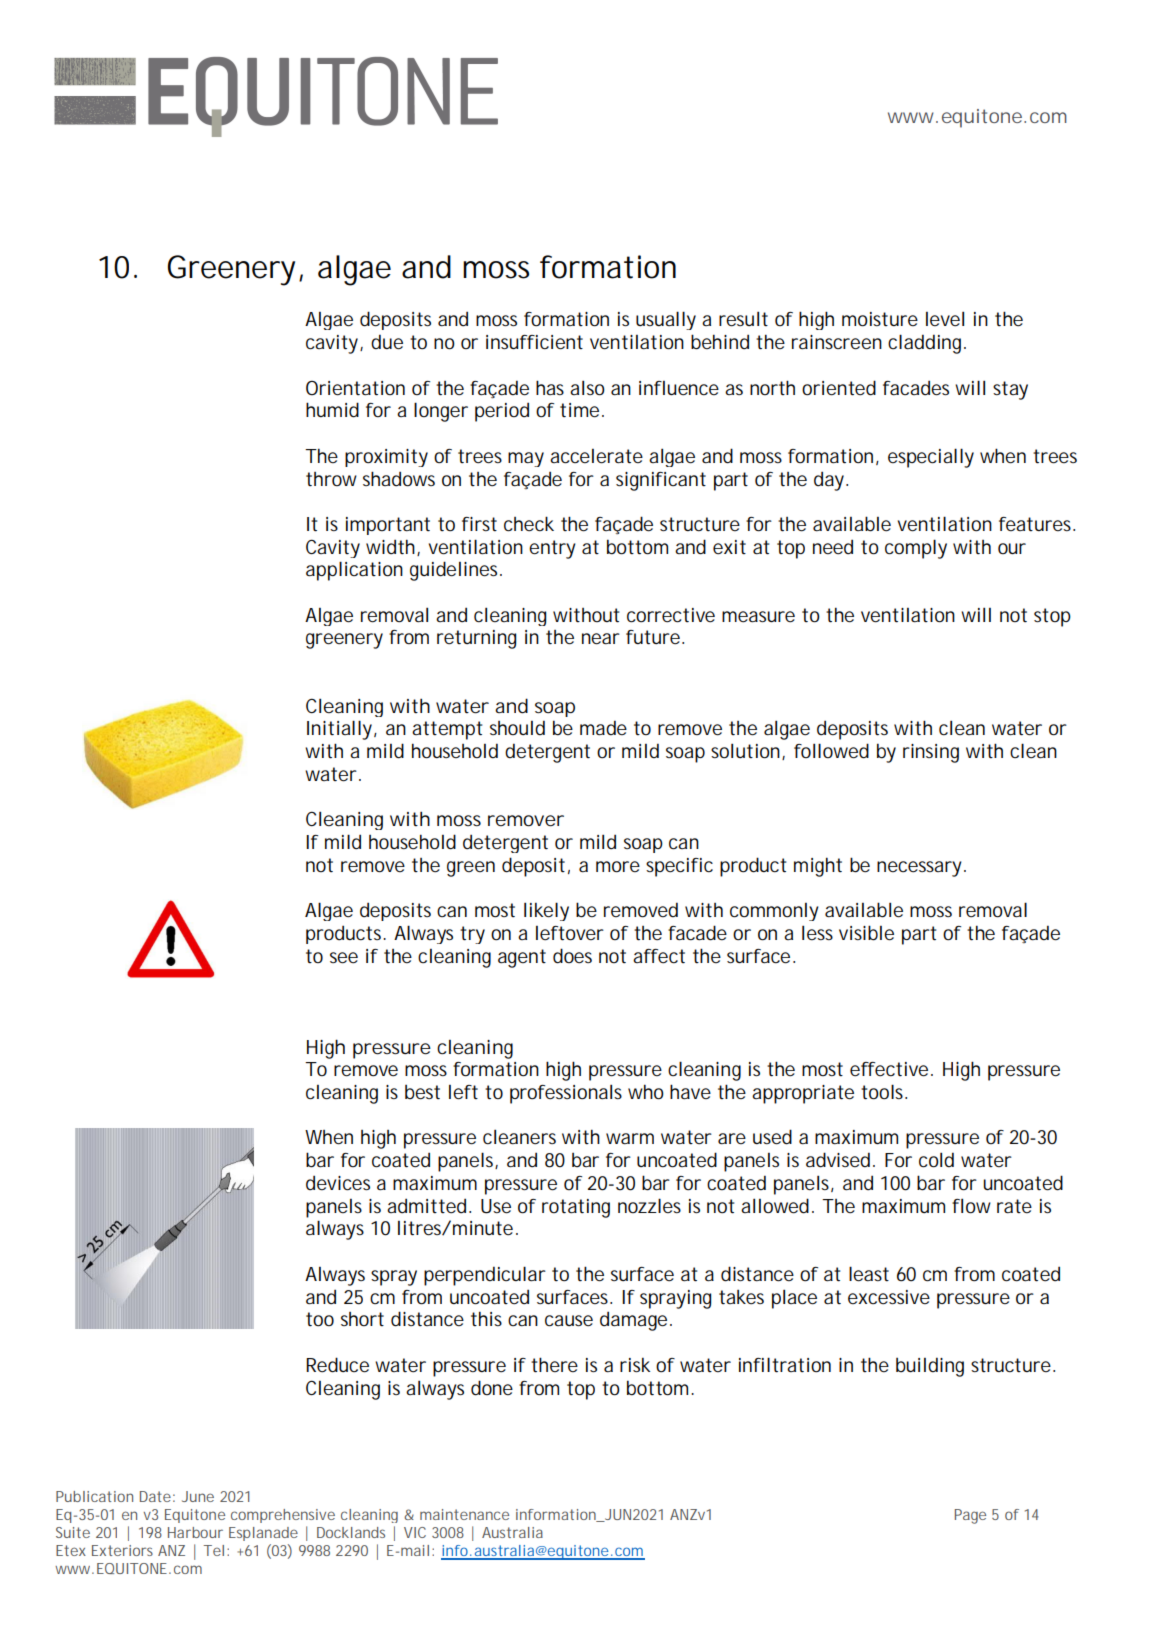 This image has width=1165, height=1648. What do you see at coordinates (464, 1514) in the image?
I see `maintenance` at bounding box center [464, 1514].
